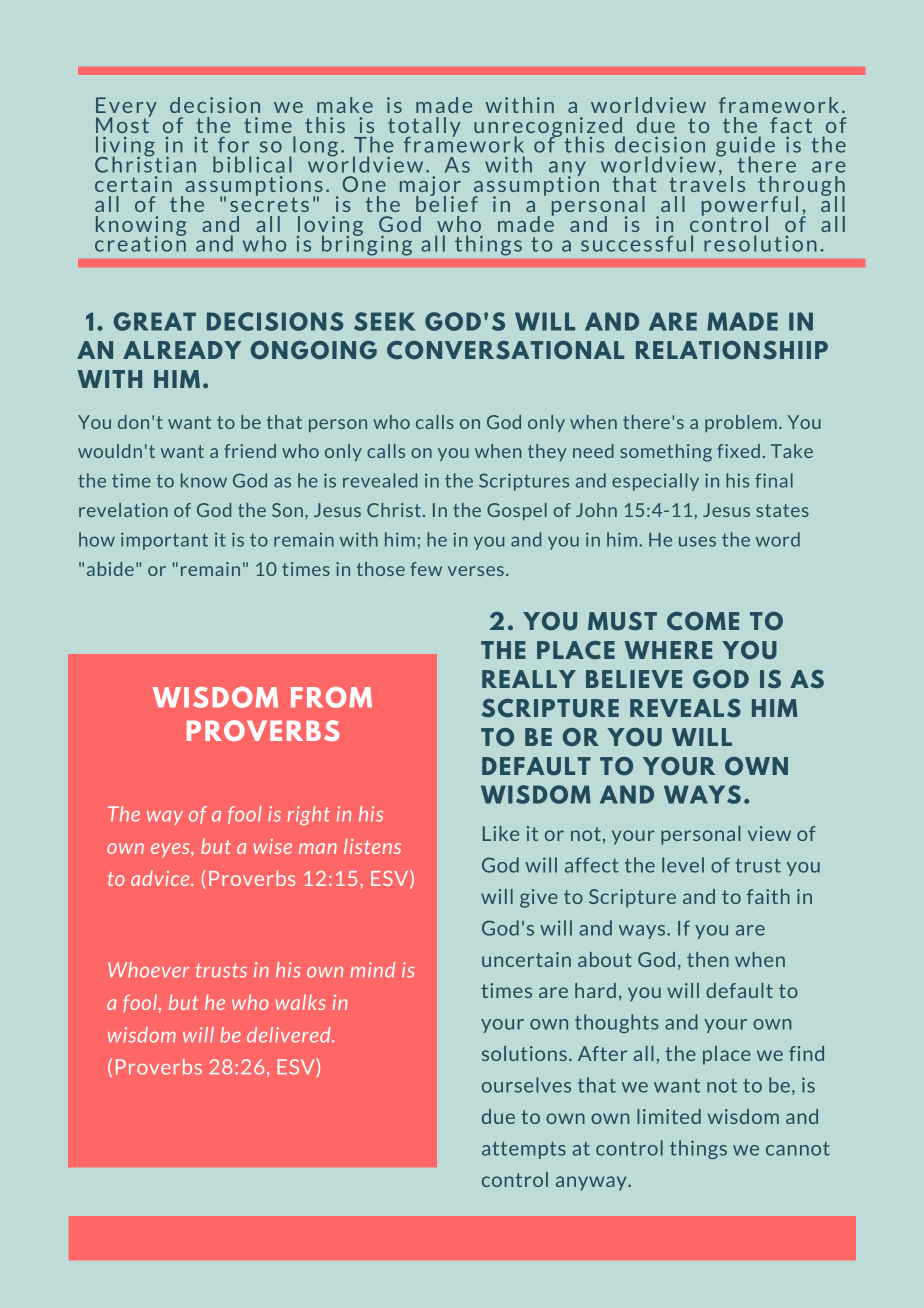  I want to click on guide, so click(745, 147).
